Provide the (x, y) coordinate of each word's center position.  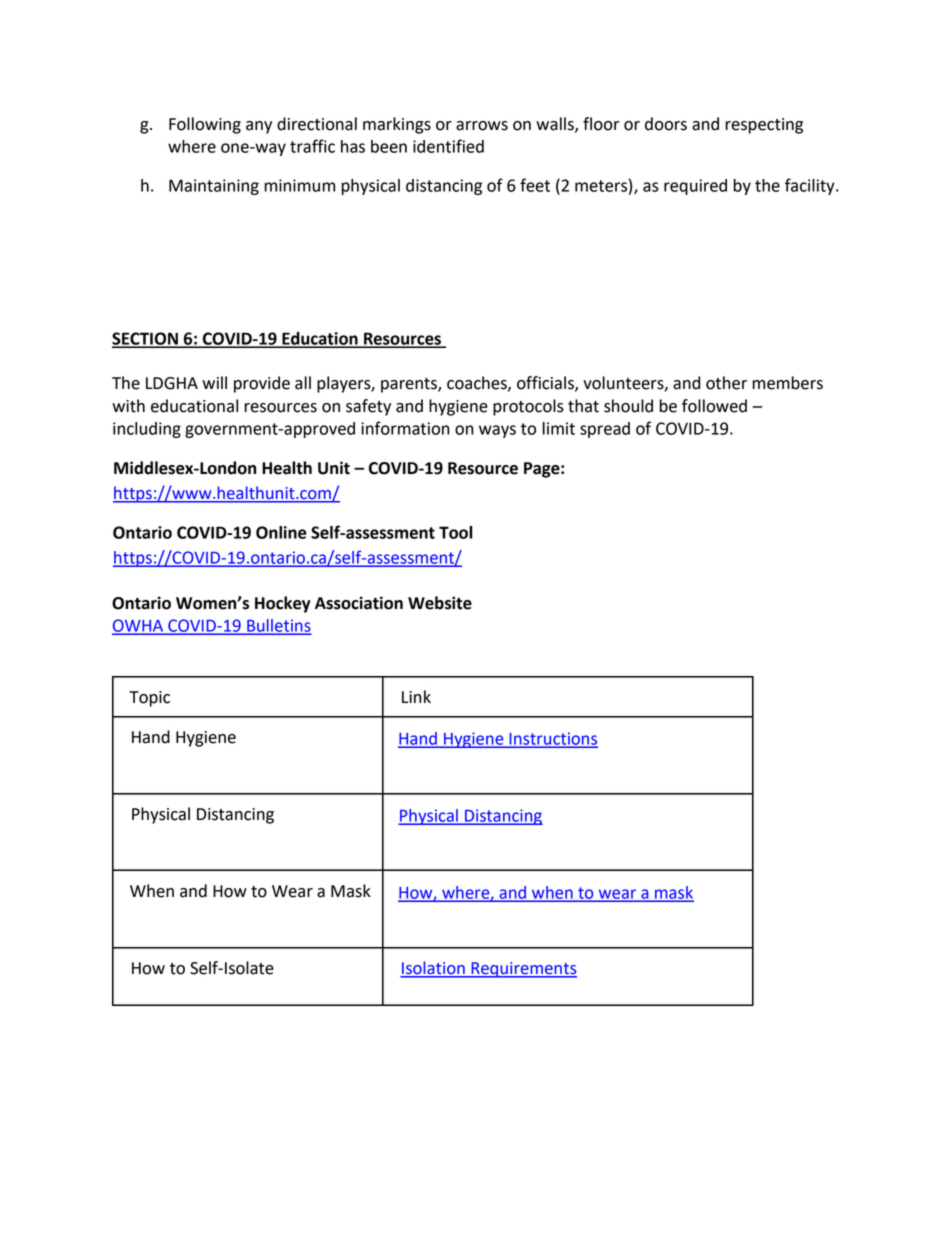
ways (497, 431)
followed (714, 406)
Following (205, 125)
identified (448, 146)
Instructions (552, 739)
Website (440, 603)
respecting (764, 126)
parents (410, 385)
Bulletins (278, 626)
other (726, 383)
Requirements (523, 970)
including (147, 430)
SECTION (146, 339)
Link (416, 696)
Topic (149, 699)
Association (359, 603)
